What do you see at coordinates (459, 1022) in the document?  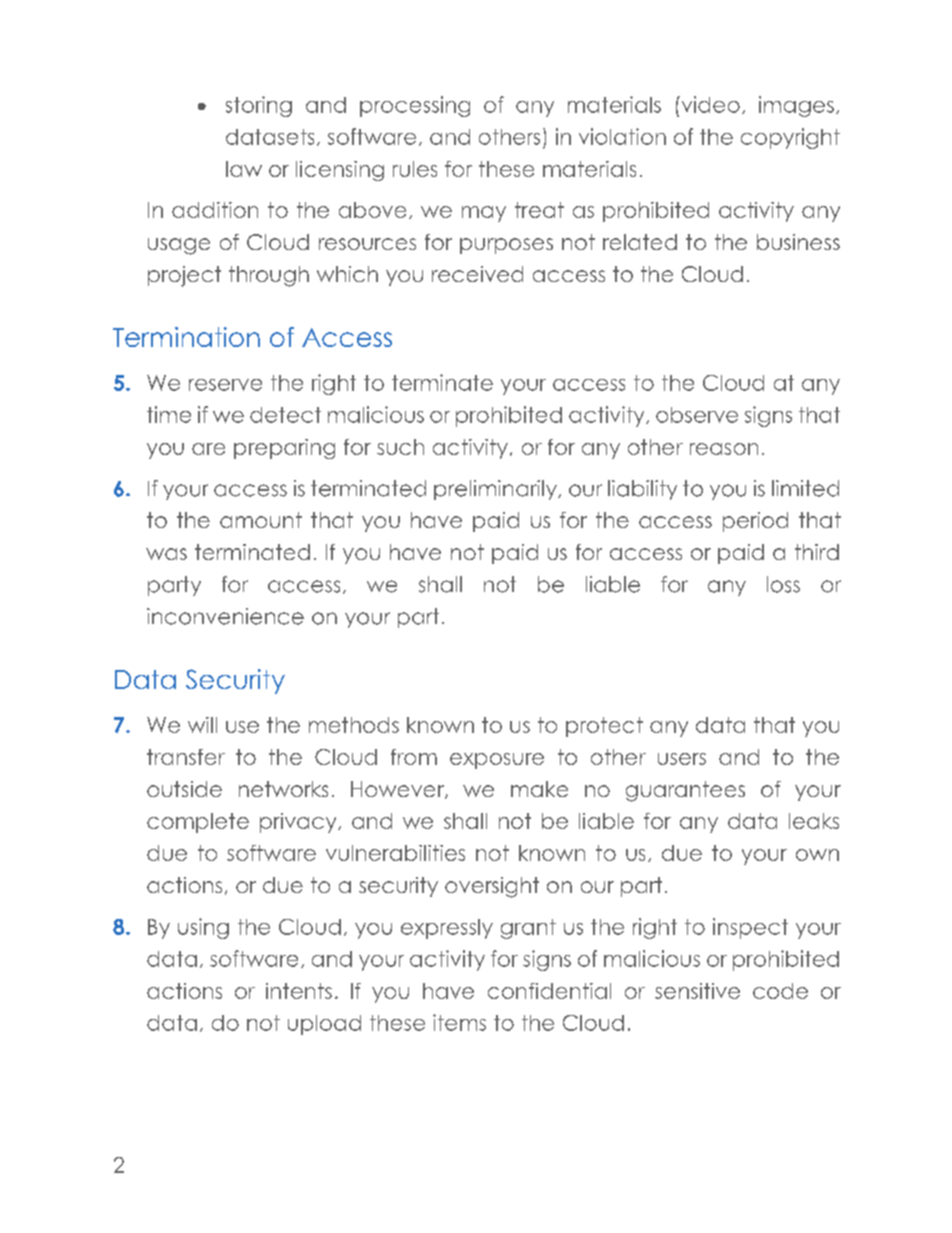 I see `items` at bounding box center [459, 1022].
